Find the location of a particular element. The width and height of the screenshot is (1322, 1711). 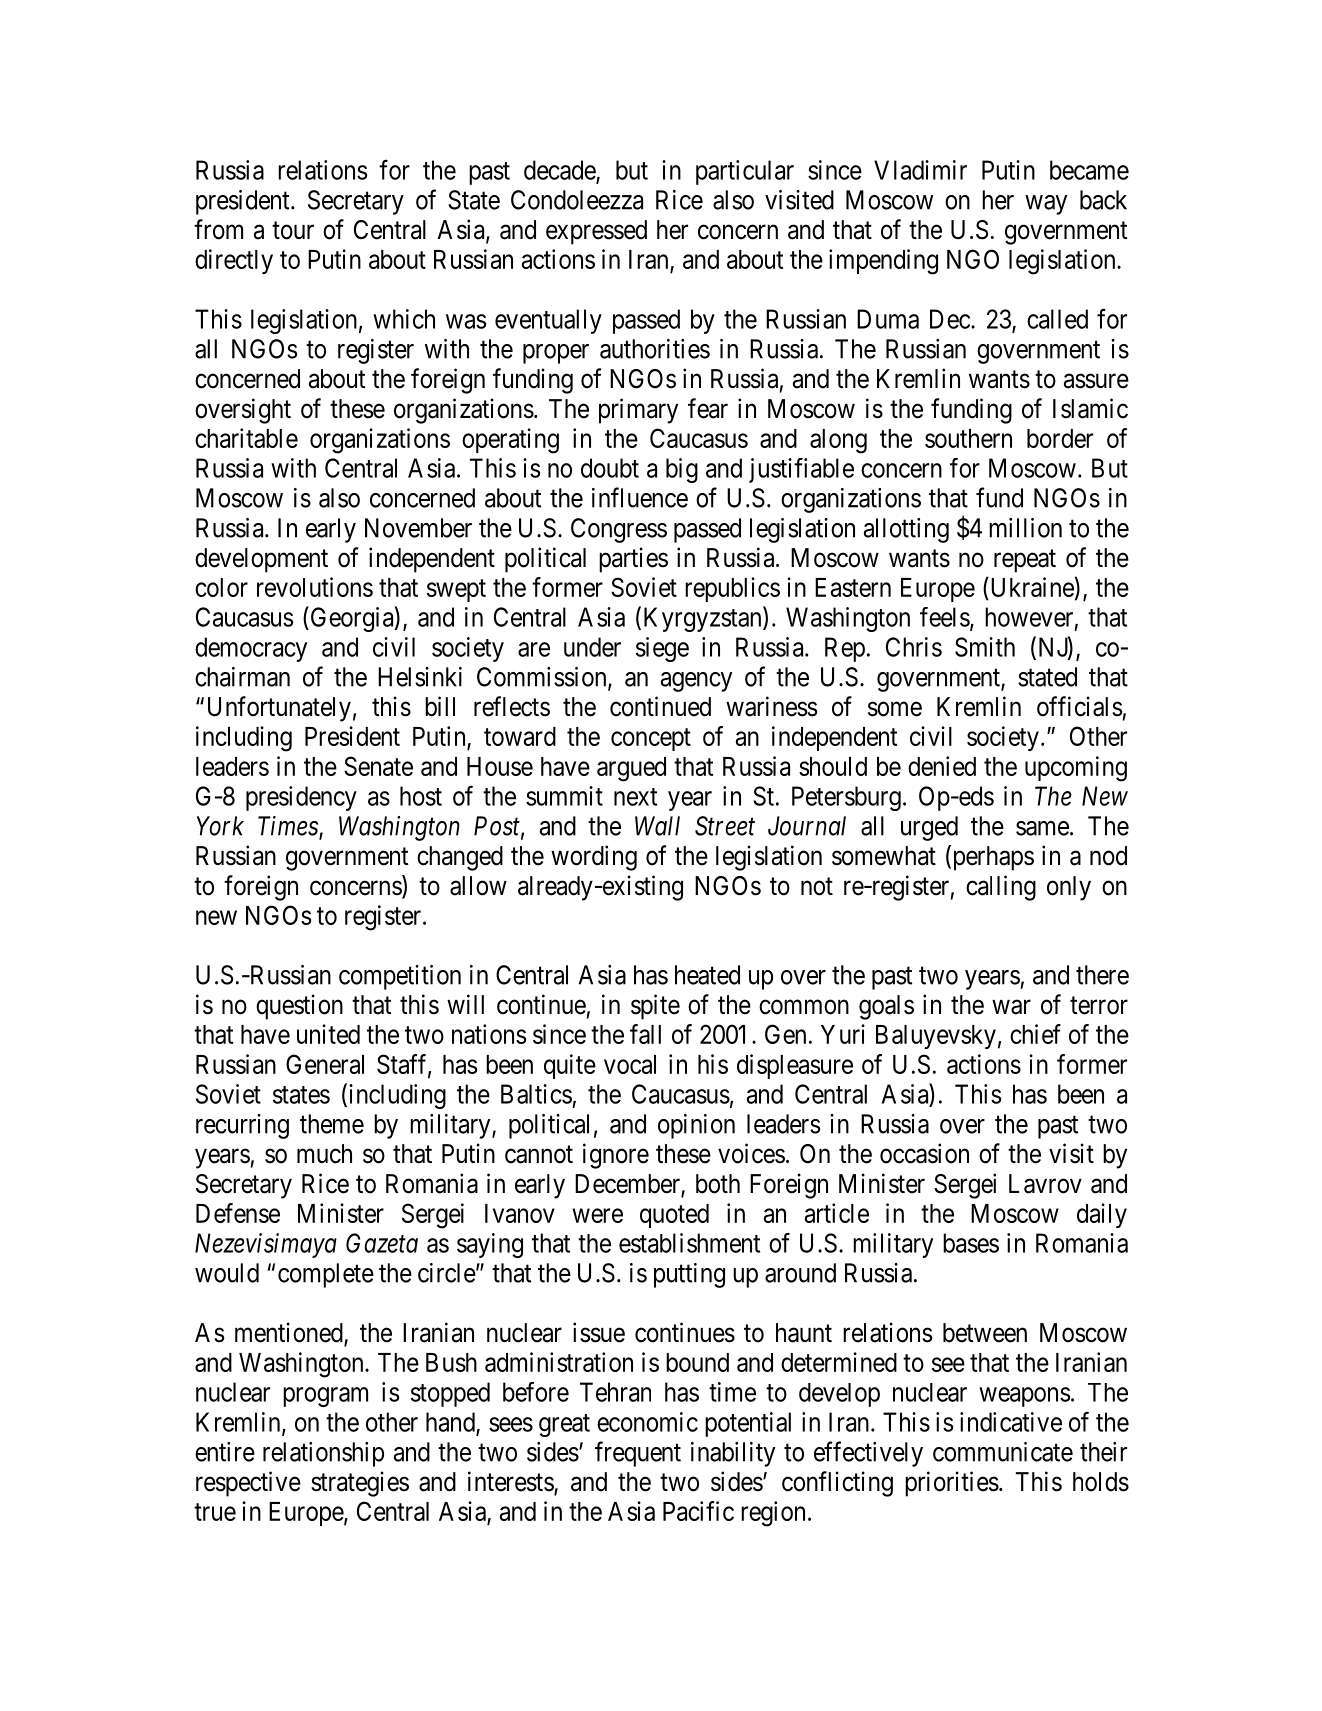

respective is located at coordinates (248, 1484).
